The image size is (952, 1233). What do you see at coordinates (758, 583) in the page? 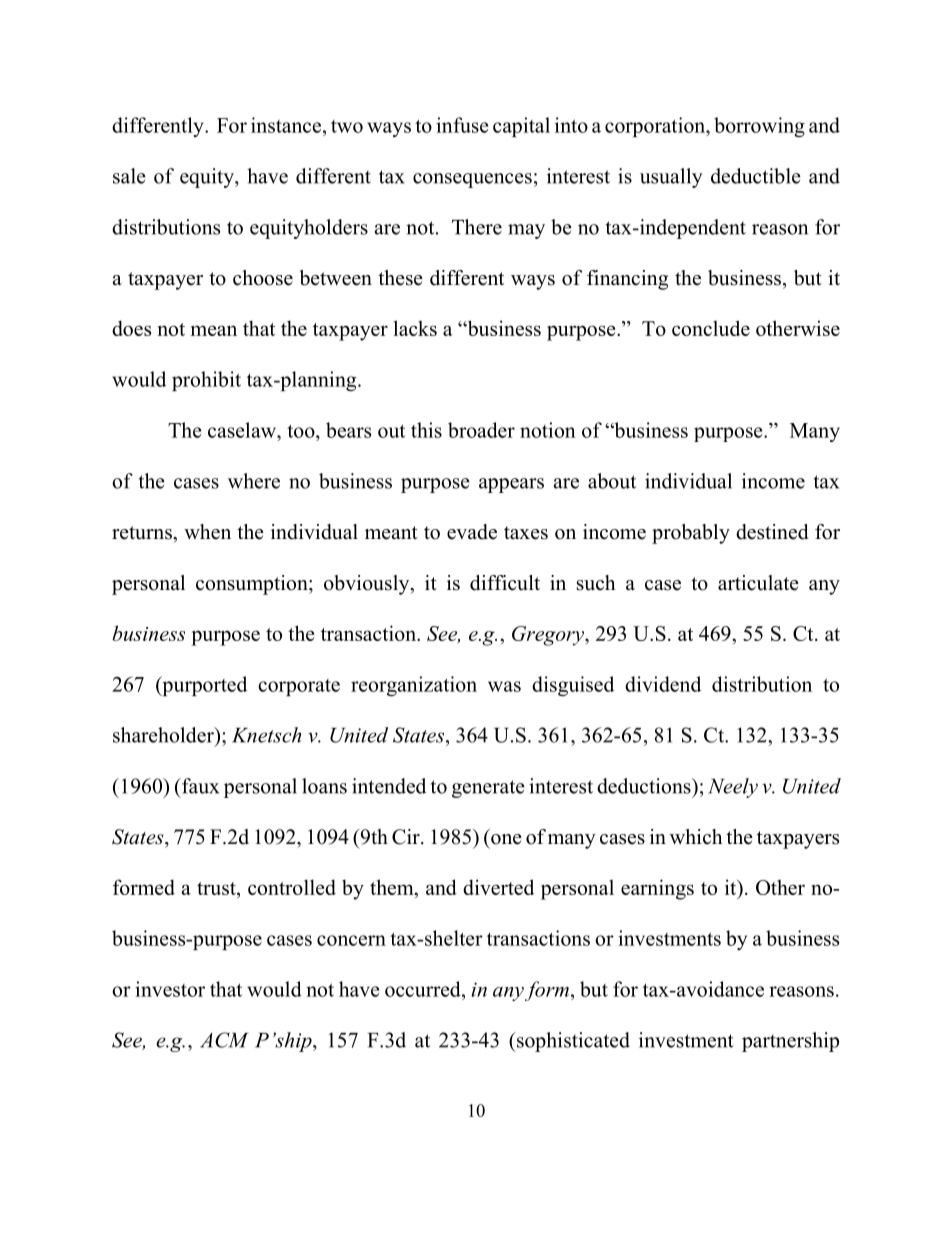
I see `articulate` at bounding box center [758, 583].
